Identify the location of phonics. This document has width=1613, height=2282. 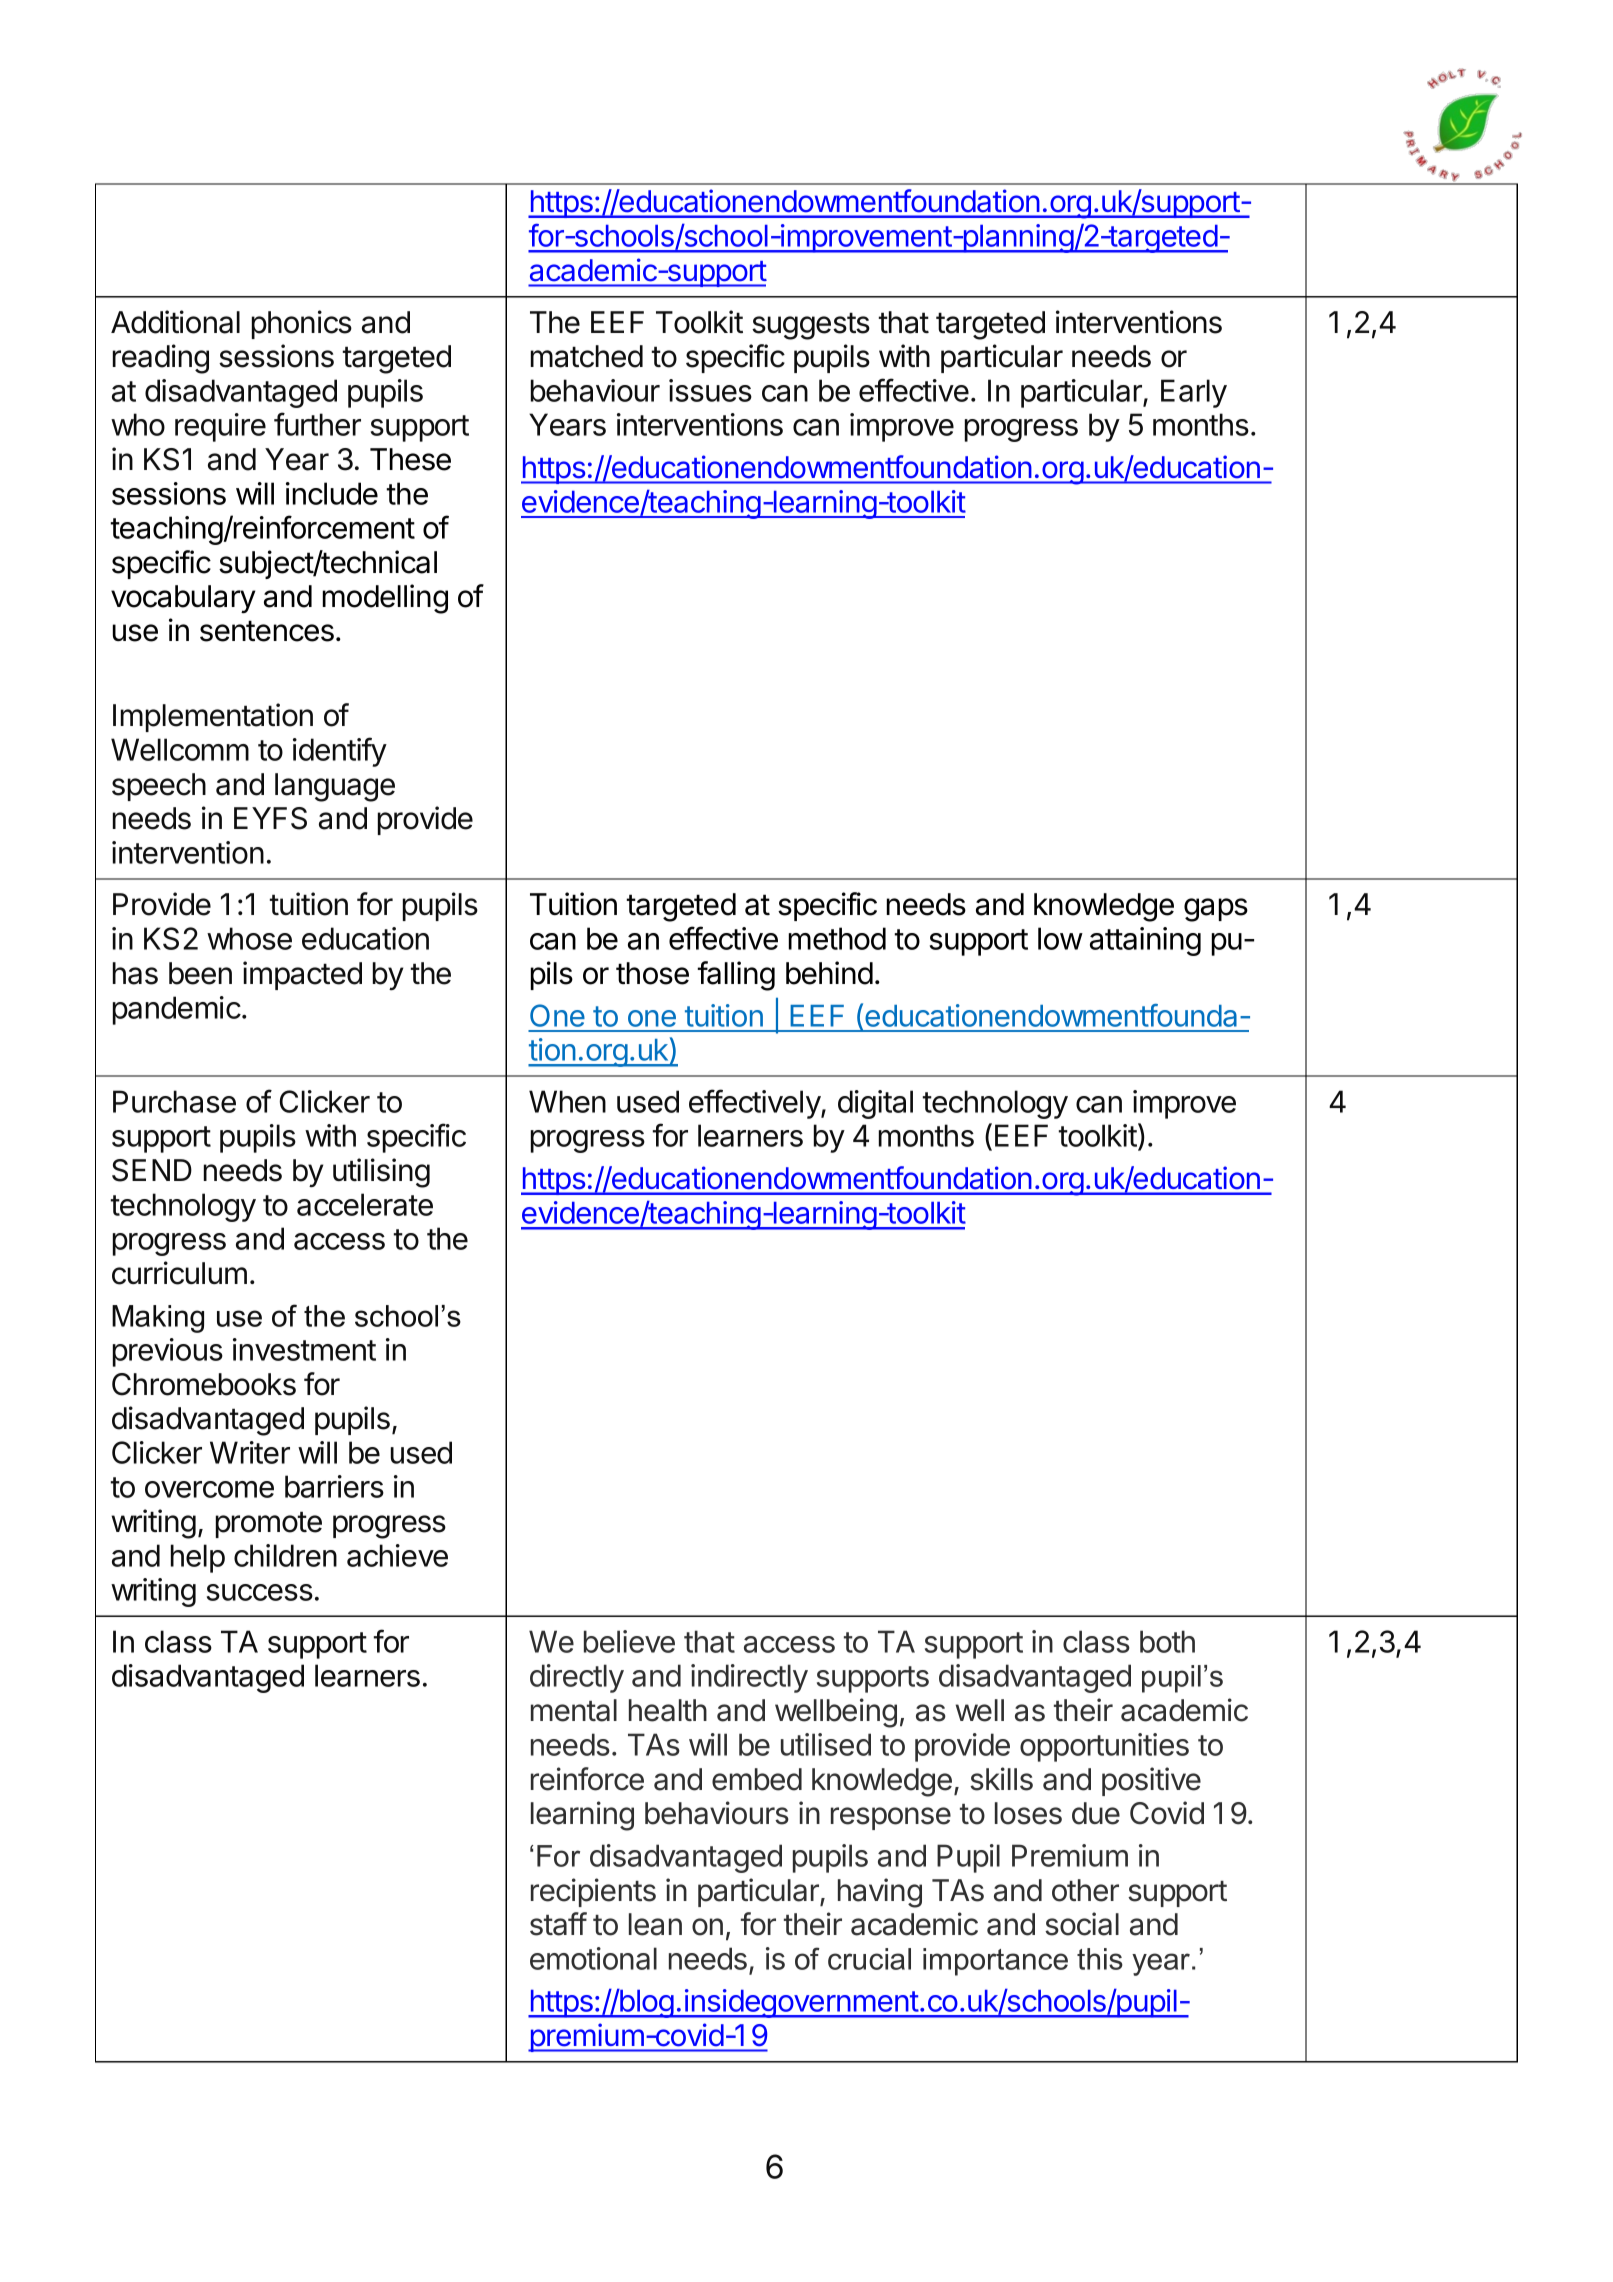
(302, 324).
